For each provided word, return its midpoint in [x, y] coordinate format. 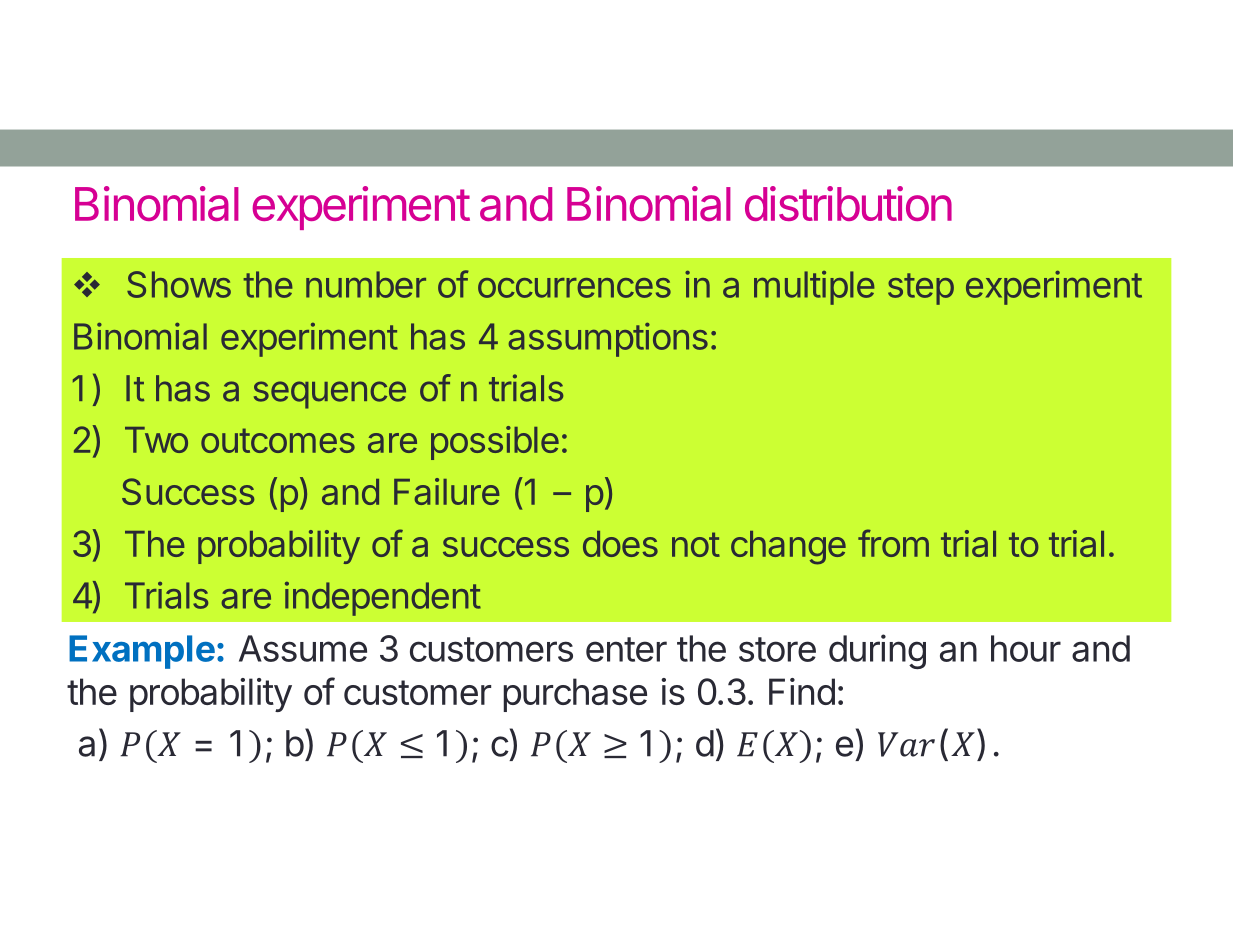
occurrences [574, 288]
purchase [575, 695]
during [877, 651]
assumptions [608, 340]
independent [383, 599]
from [893, 543]
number [366, 284]
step [921, 289]
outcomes [278, 440]
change [788, 548]
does [620, 544]
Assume [303, 648]
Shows [179, 284]
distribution [848, 203]
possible [495, 443]
